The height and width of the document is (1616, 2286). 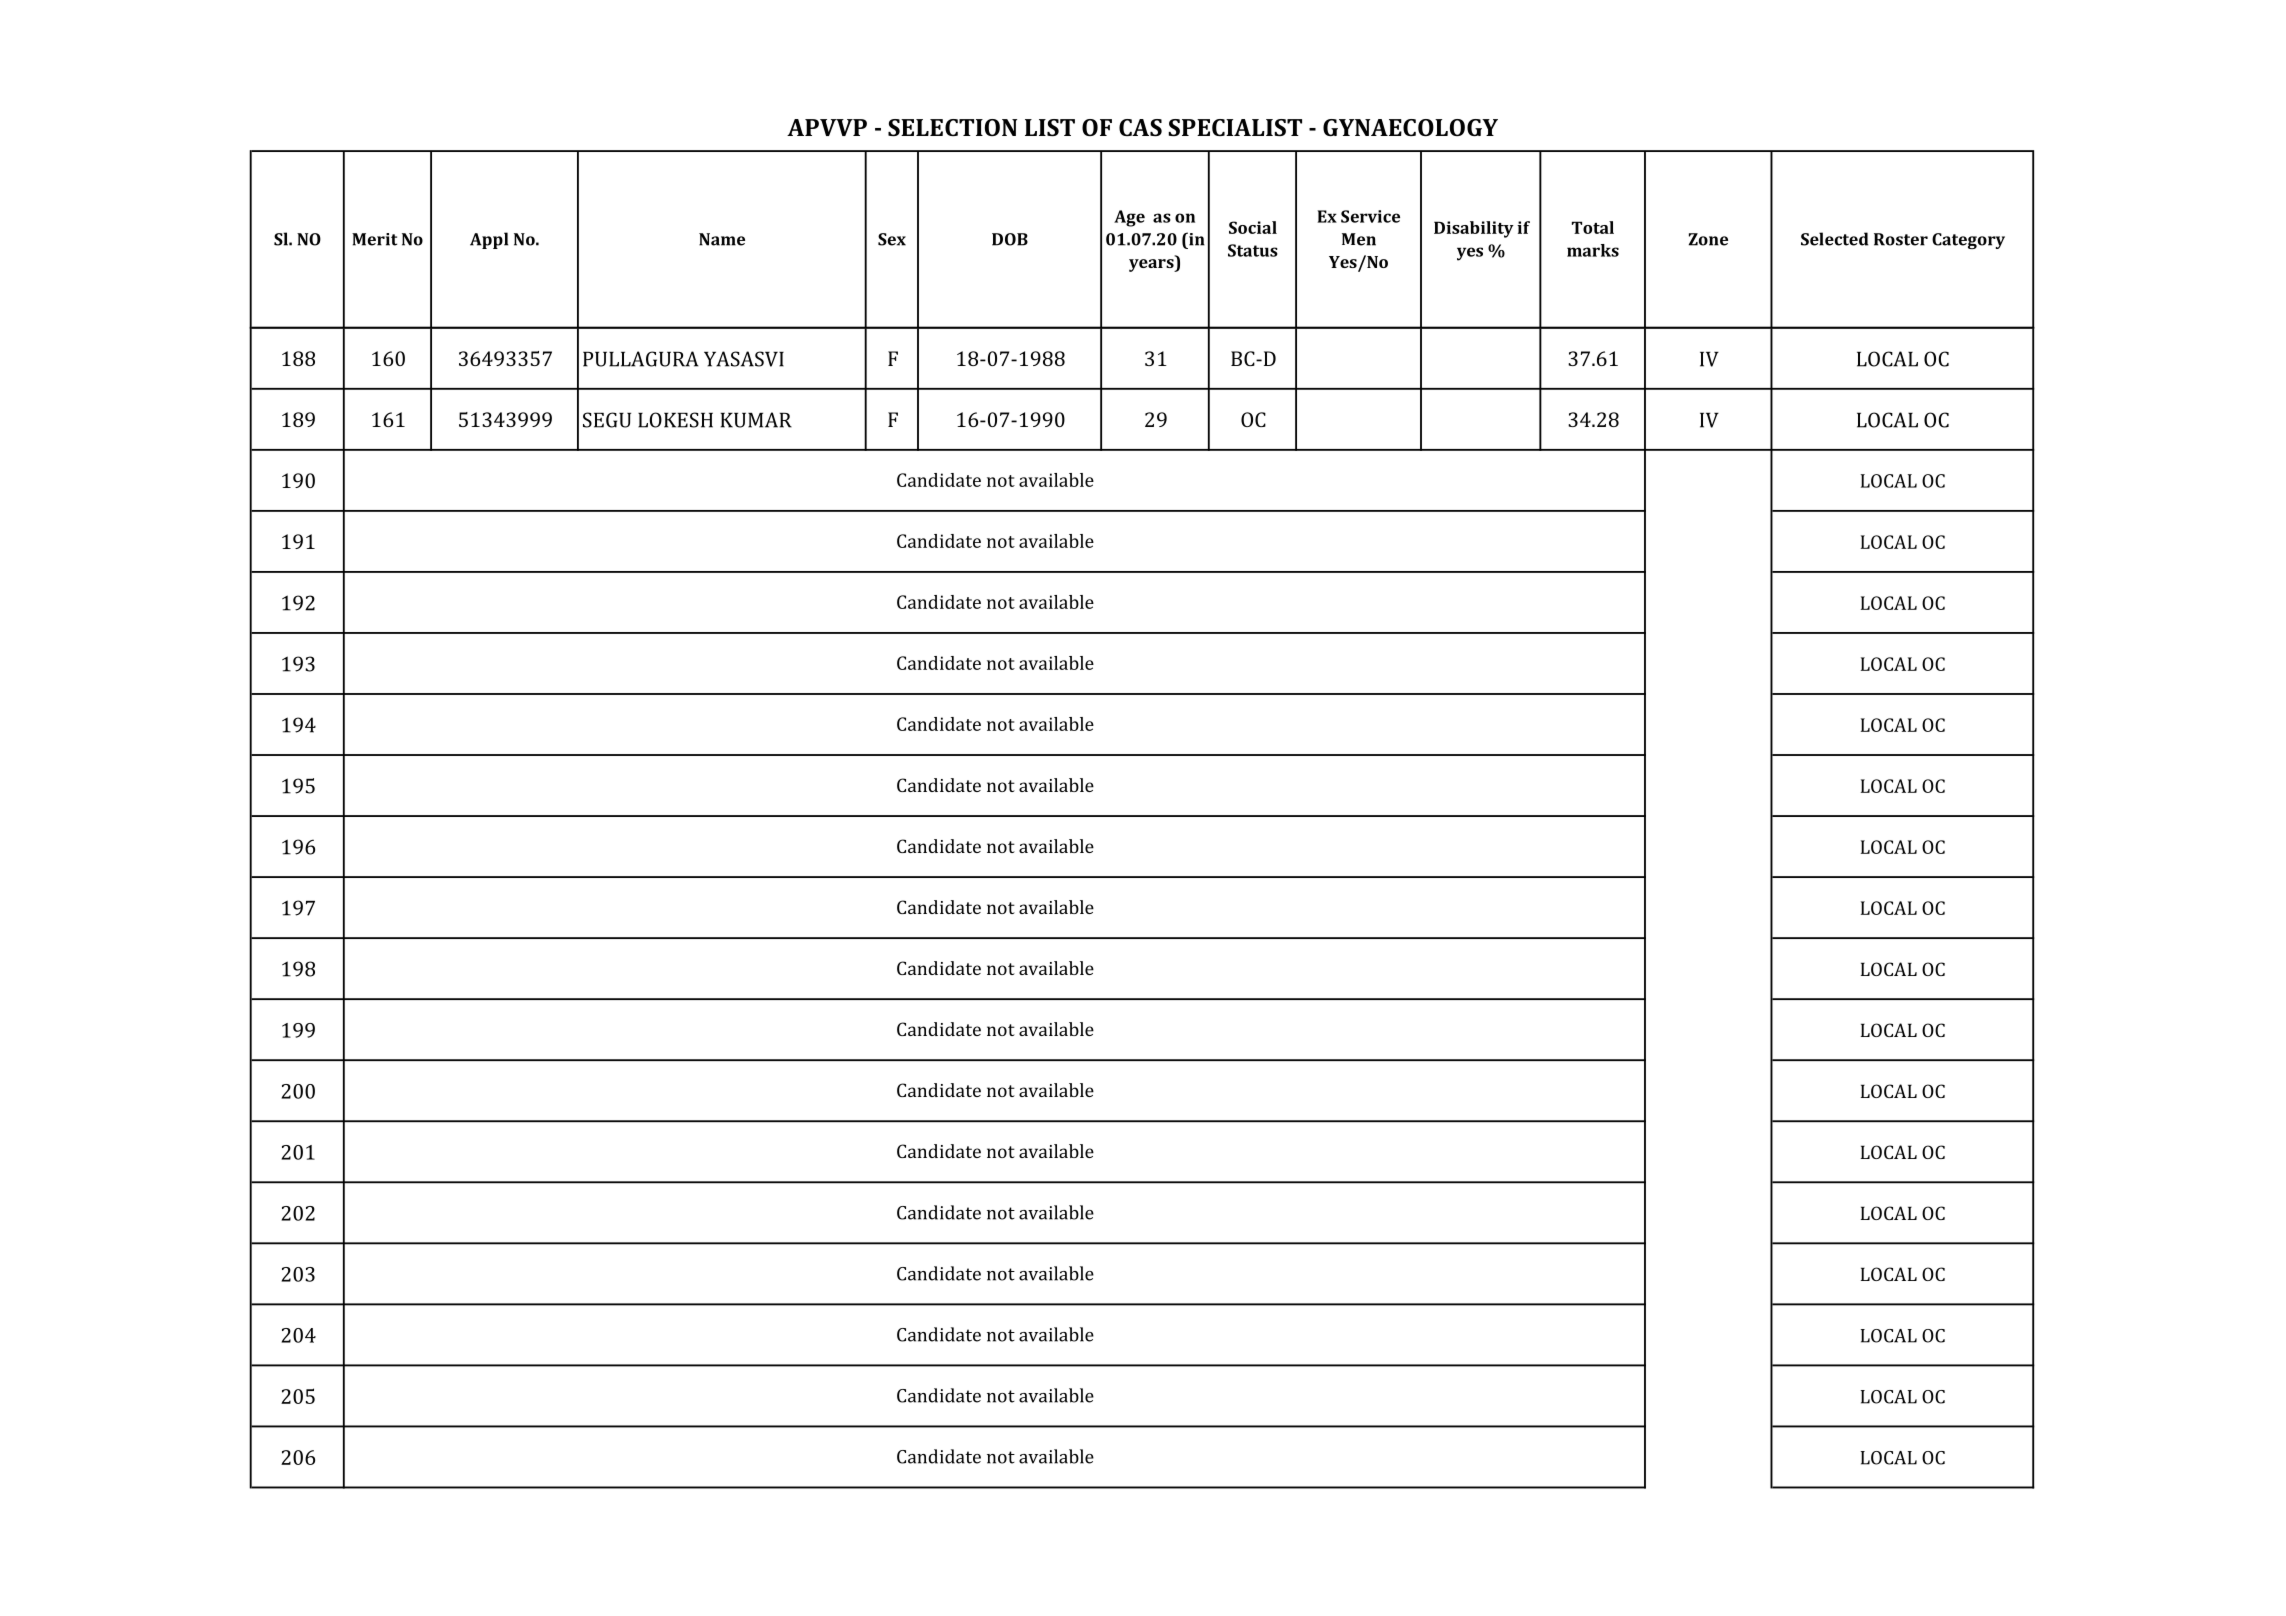 What do you see at coordinates (489, 240) in the document?
I see `Appl` at bounding box center [489, 240].
